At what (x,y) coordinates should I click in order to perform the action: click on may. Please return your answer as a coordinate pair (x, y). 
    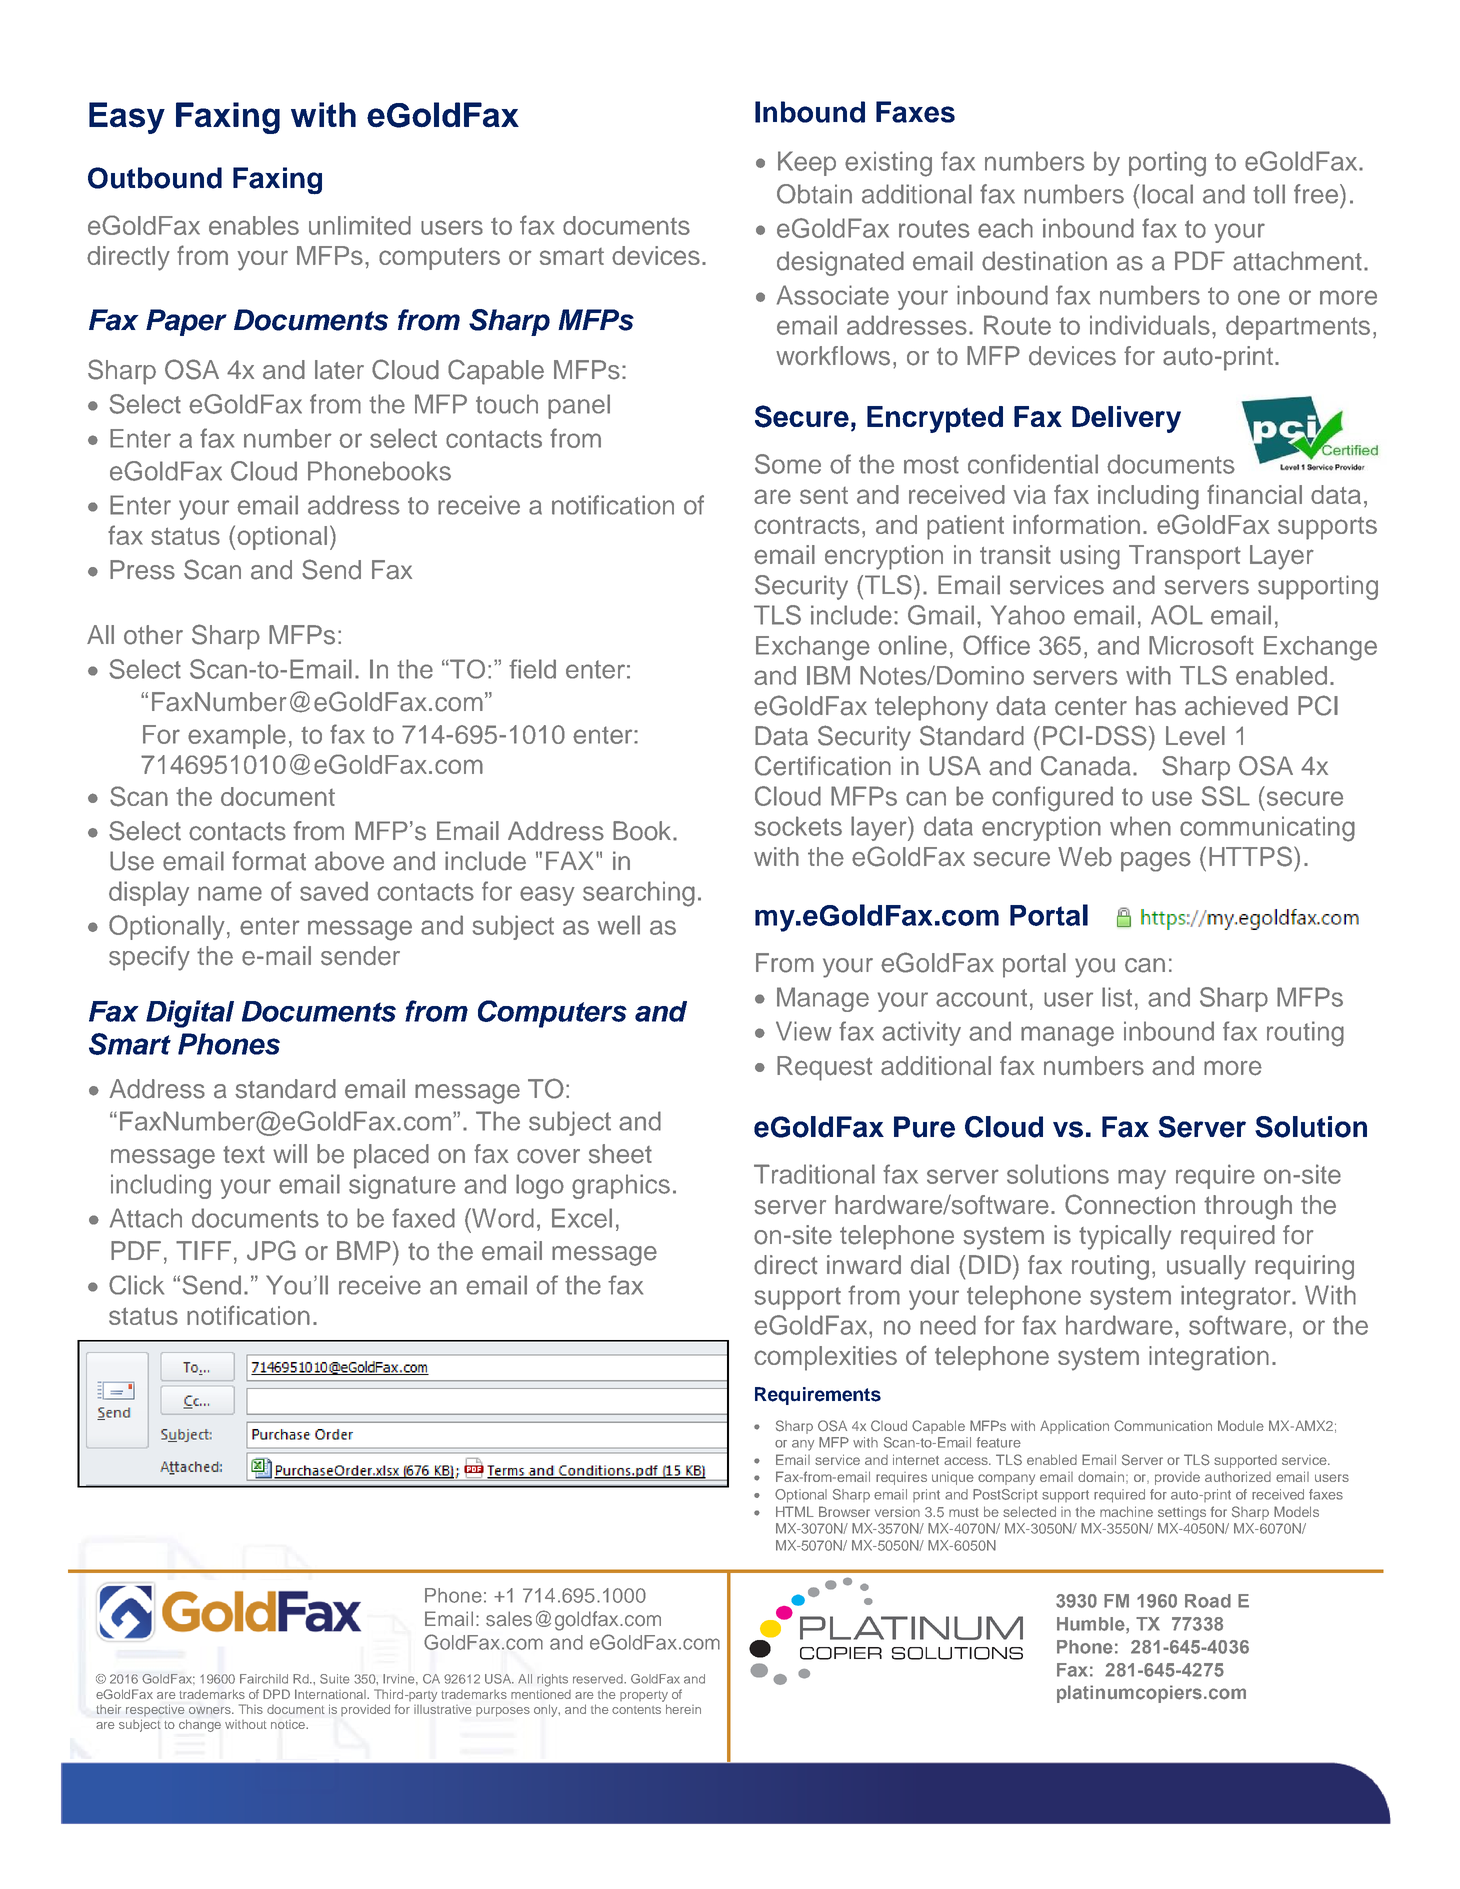
    Looking at the image, I should click on (1142, 1179).
